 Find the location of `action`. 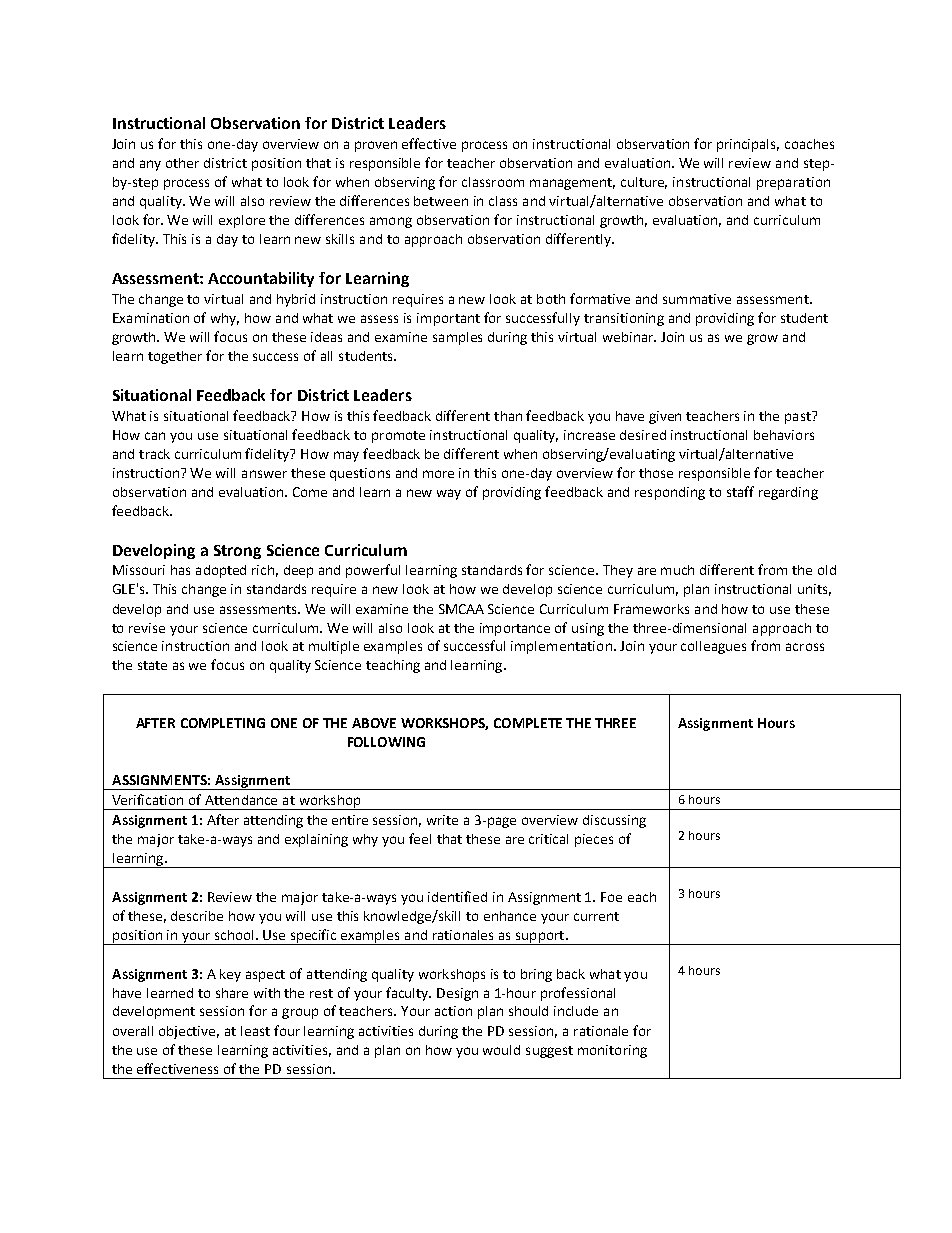

action is located at coordinates (453, 1011).
